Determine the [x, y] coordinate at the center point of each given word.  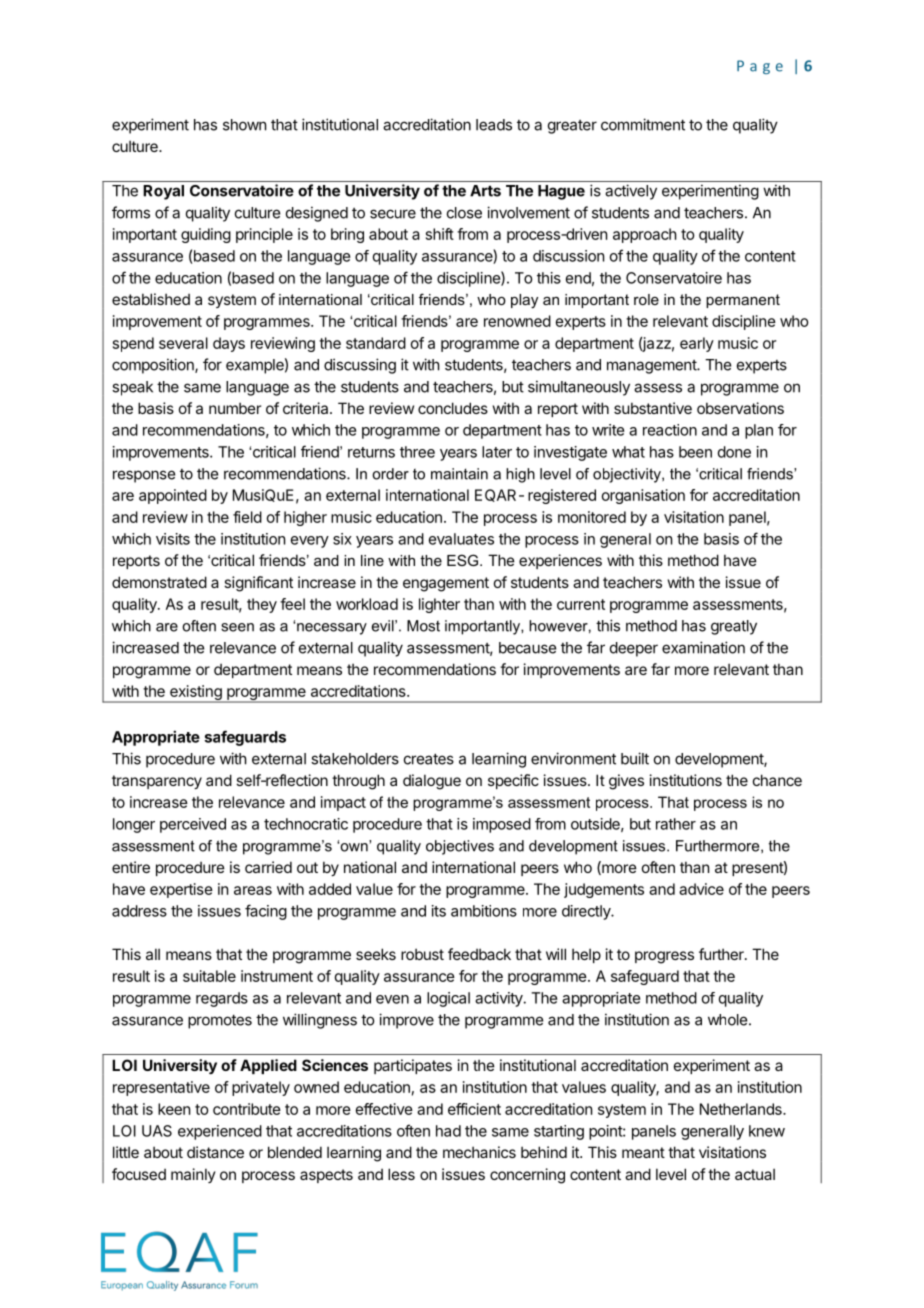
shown [244, 125]
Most [423, 626]
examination [703, 647]
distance [215, 1152]
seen [237, 627]
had [448, 1131]
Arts [485, 191]
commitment [643, 124]
